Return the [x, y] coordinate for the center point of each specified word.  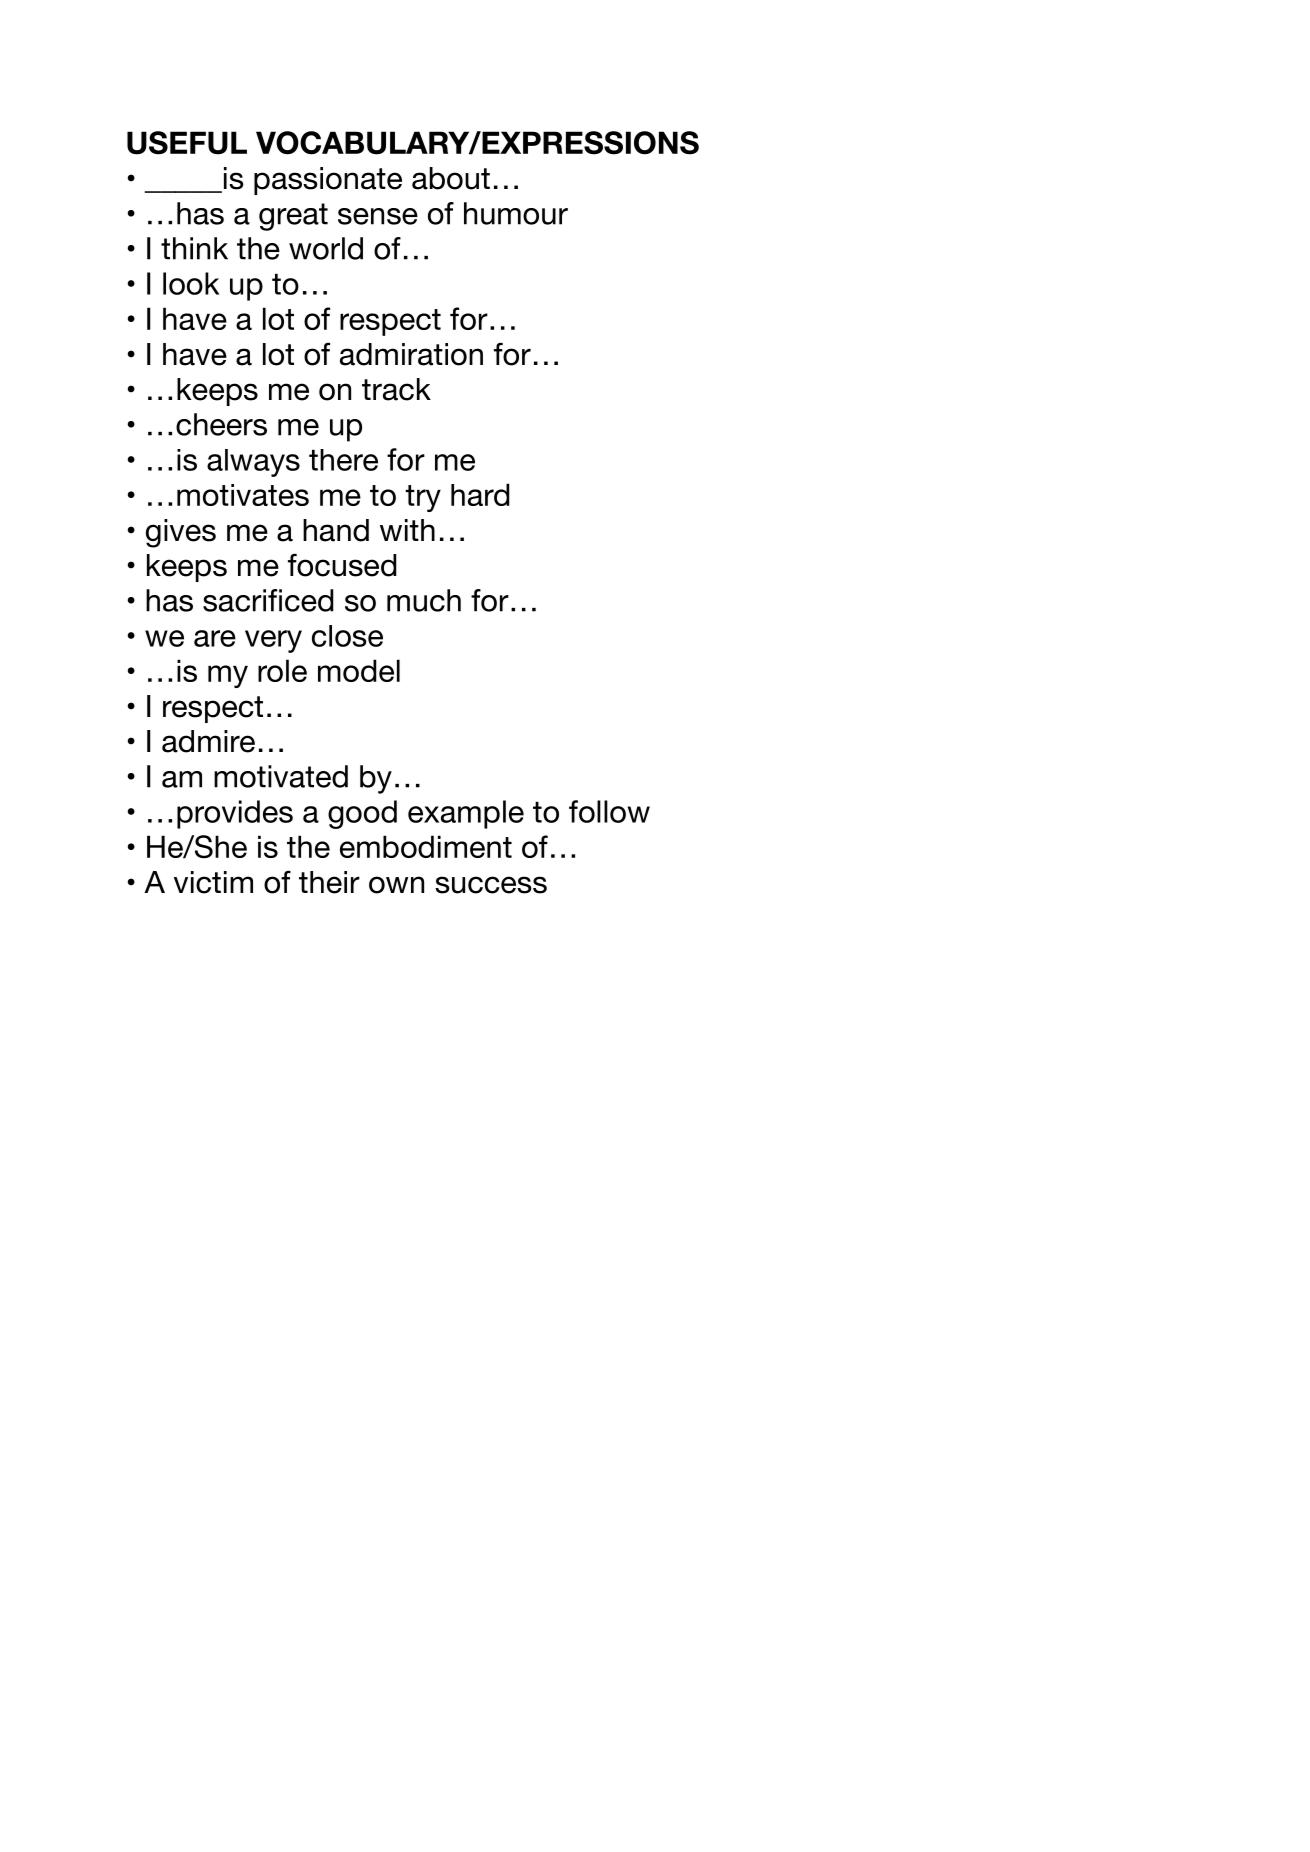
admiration [411, 354]
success [491, 885]
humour [516, 213]
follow [609, 811]
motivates [243, 495]
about [451, 178]
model [359, 670]
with [407, 530]
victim [213, 882]
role [282, 670]
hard [480, 494]
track [396, 389]
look [191, 283]
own [396, 885]
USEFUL [187, 143]
